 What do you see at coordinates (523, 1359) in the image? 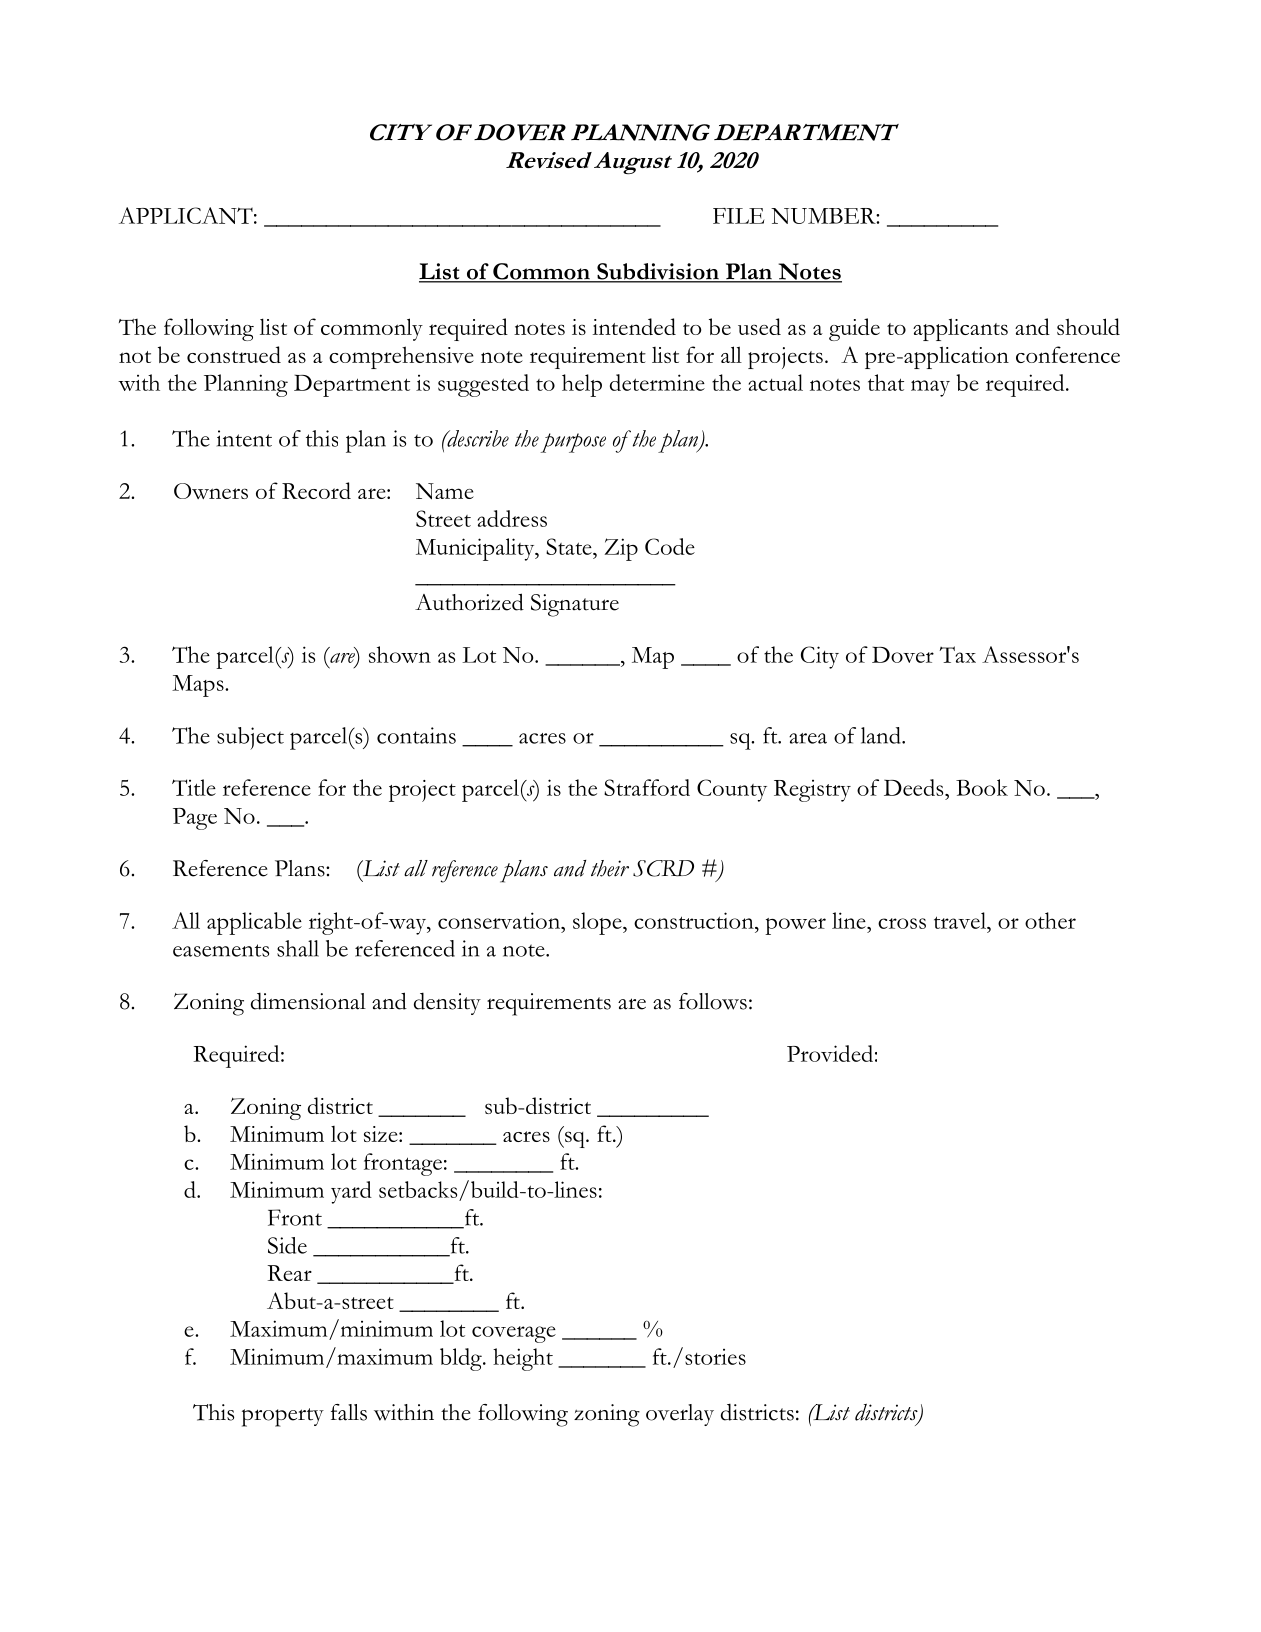
I see `height` at bounding box center [523, 1359].
